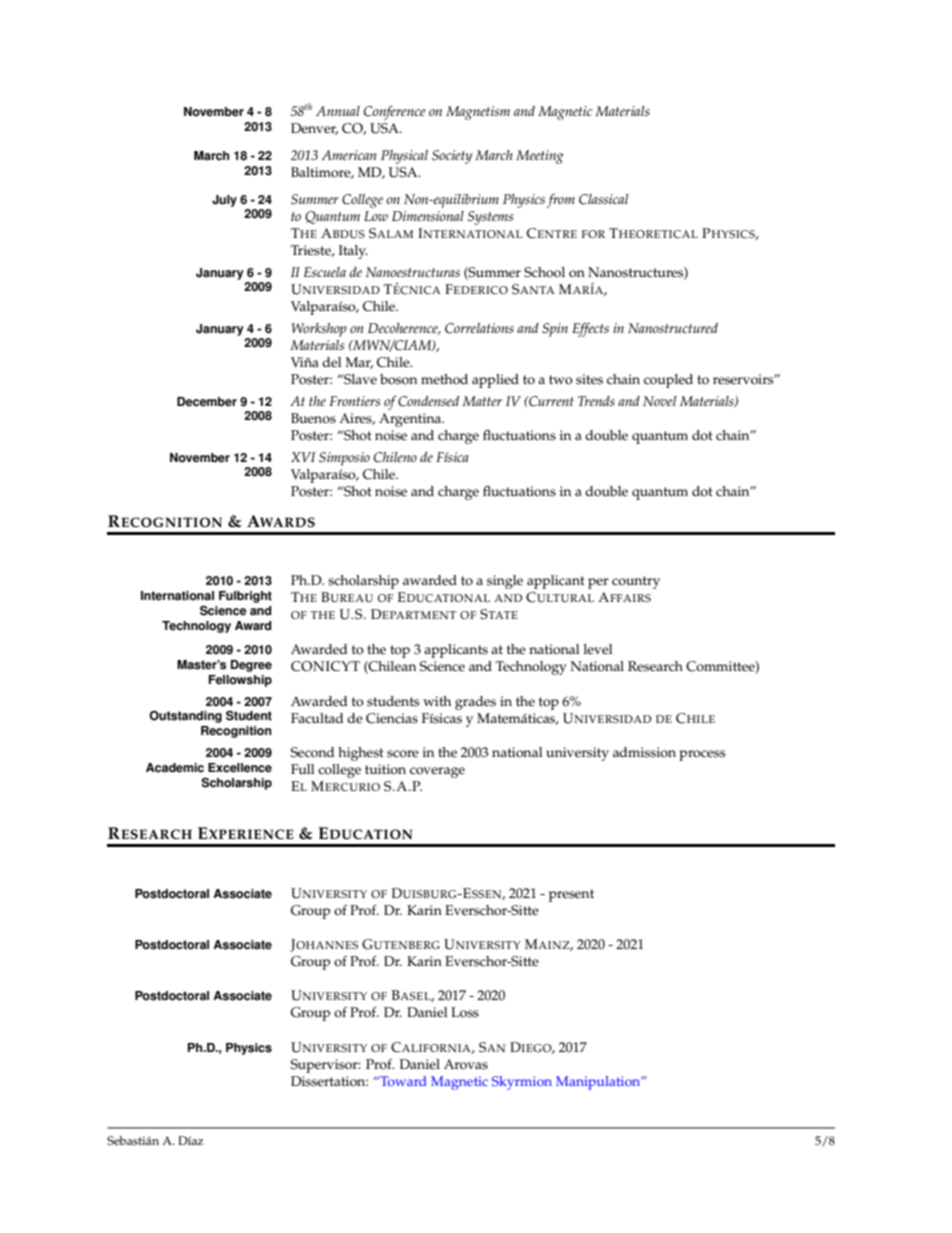 This page has width=952, height=1233. What do you see at coordinates (522, 1083) in the page?
I see `Skyrmion` at bounding box center [522, 1083].
